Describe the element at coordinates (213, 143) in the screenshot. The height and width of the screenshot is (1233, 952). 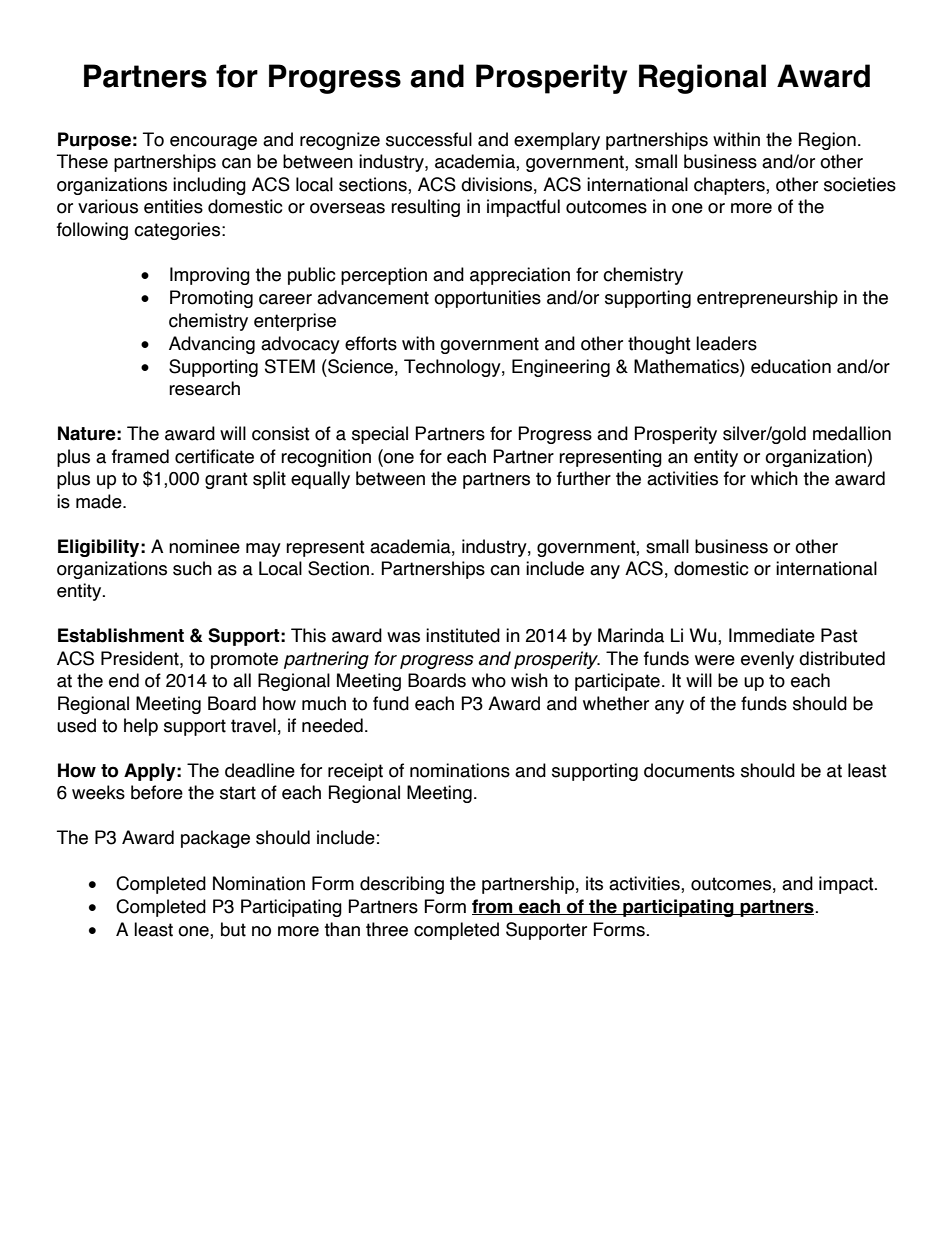
I see `encourage` at that location.
